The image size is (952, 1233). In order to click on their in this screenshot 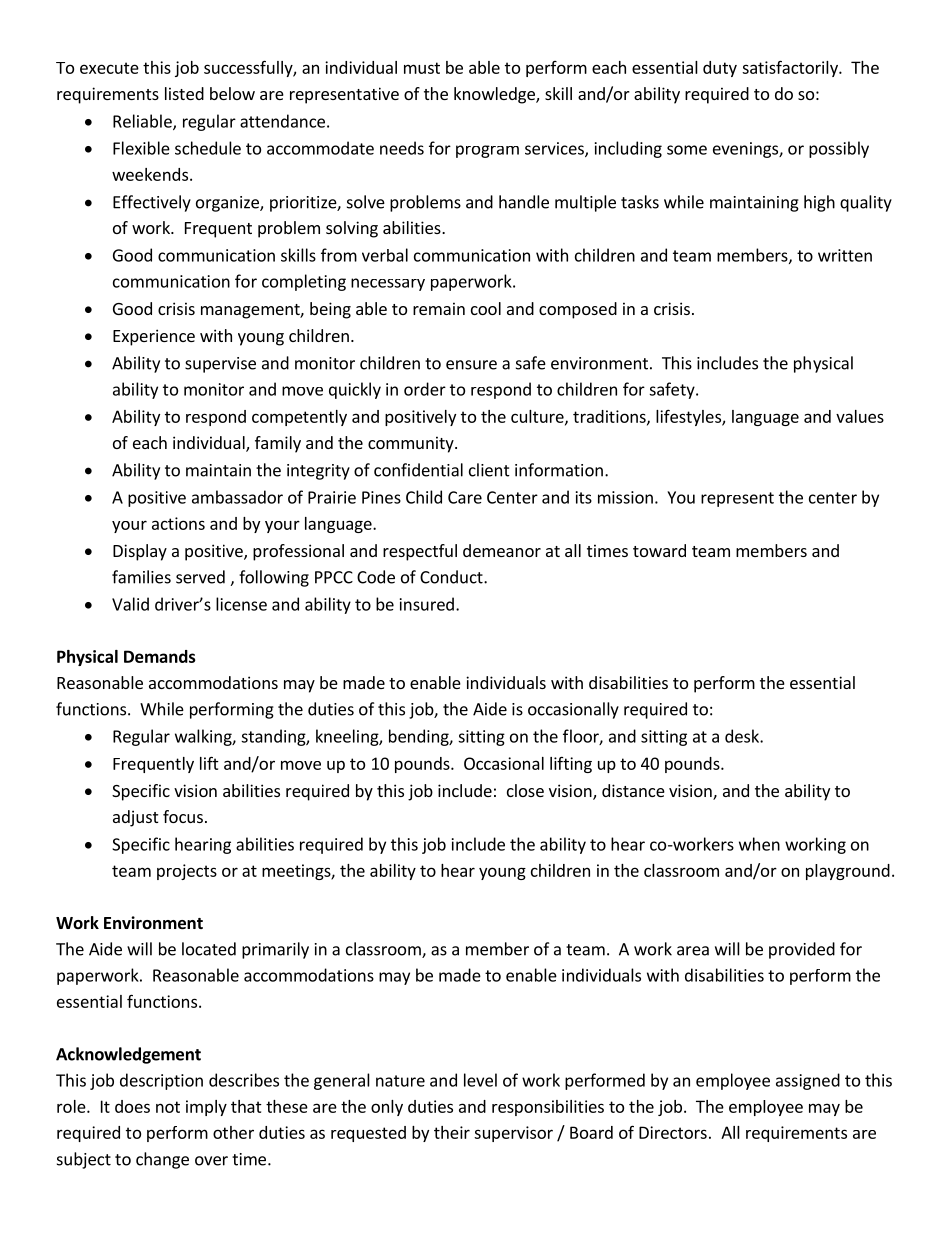, I will do `click(452, 1132)`.
